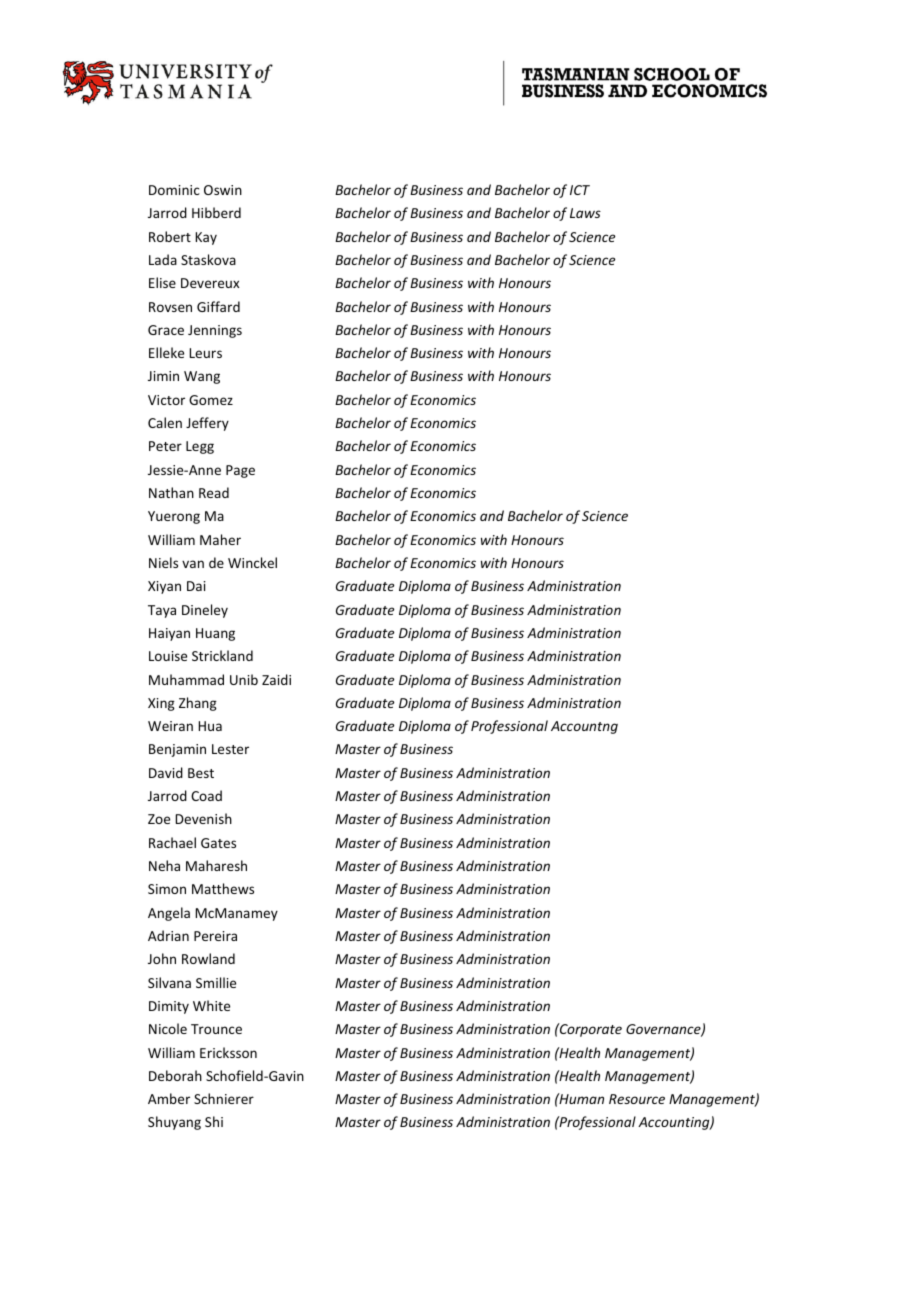 Image resolution: width=924 pixels, height=1307 pixels. What do you see at coordinates (207, 424) in the screenshot?
I see `Jeffery` at bounding box center [207, 424].
